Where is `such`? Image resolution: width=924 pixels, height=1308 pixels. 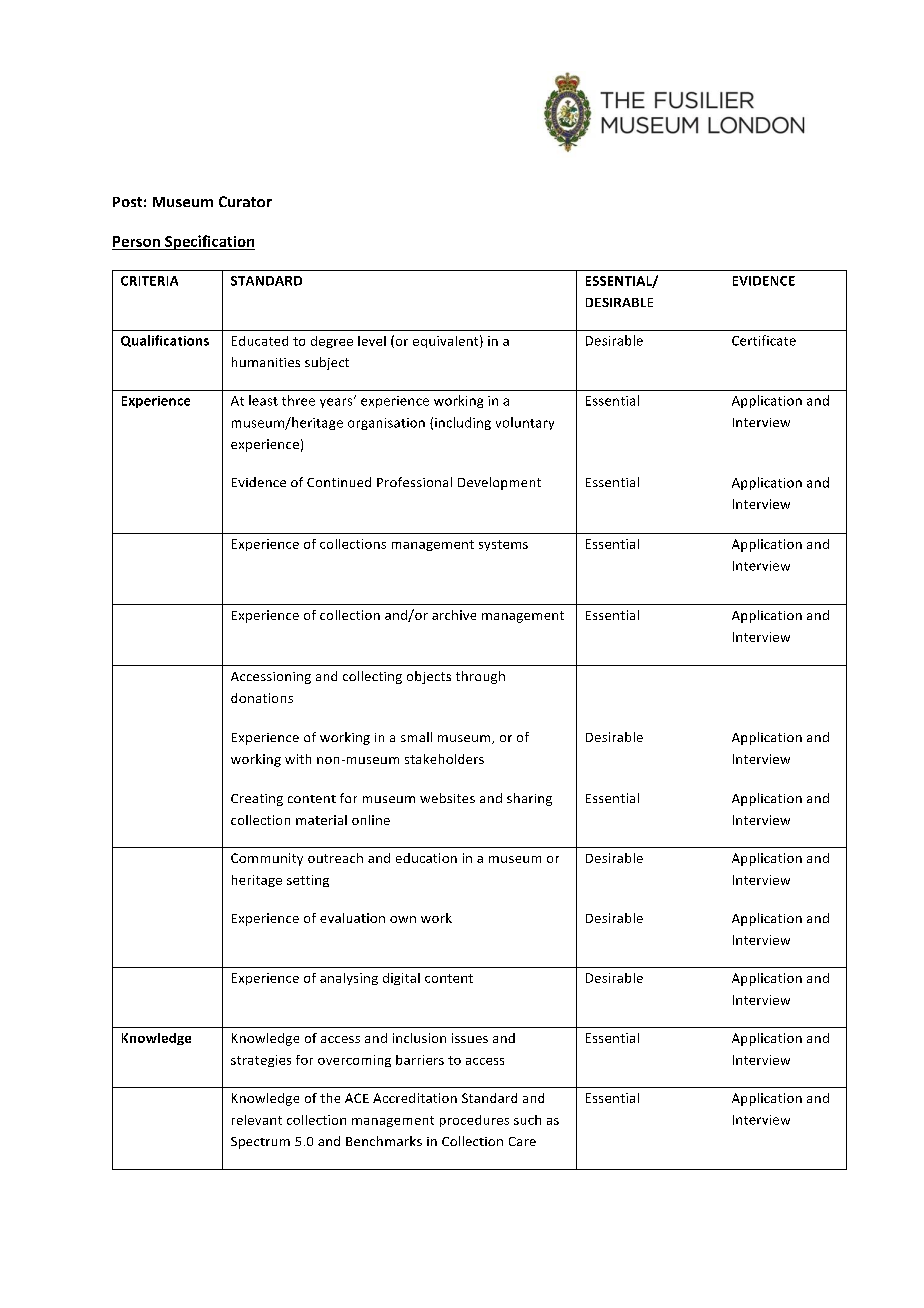
such is located at coordinates (527, 1120).
